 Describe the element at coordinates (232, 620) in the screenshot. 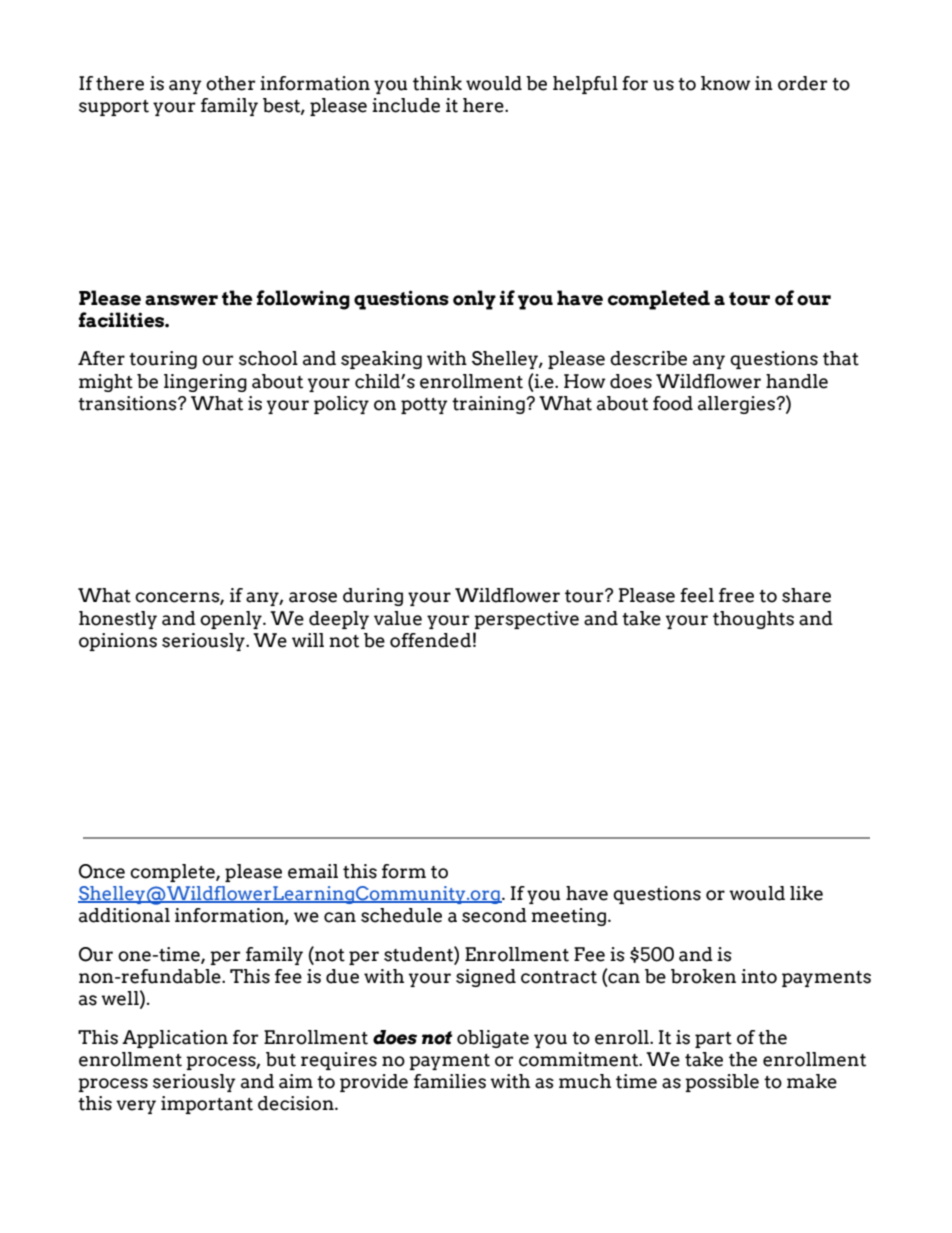

I see `openly` at that location.
